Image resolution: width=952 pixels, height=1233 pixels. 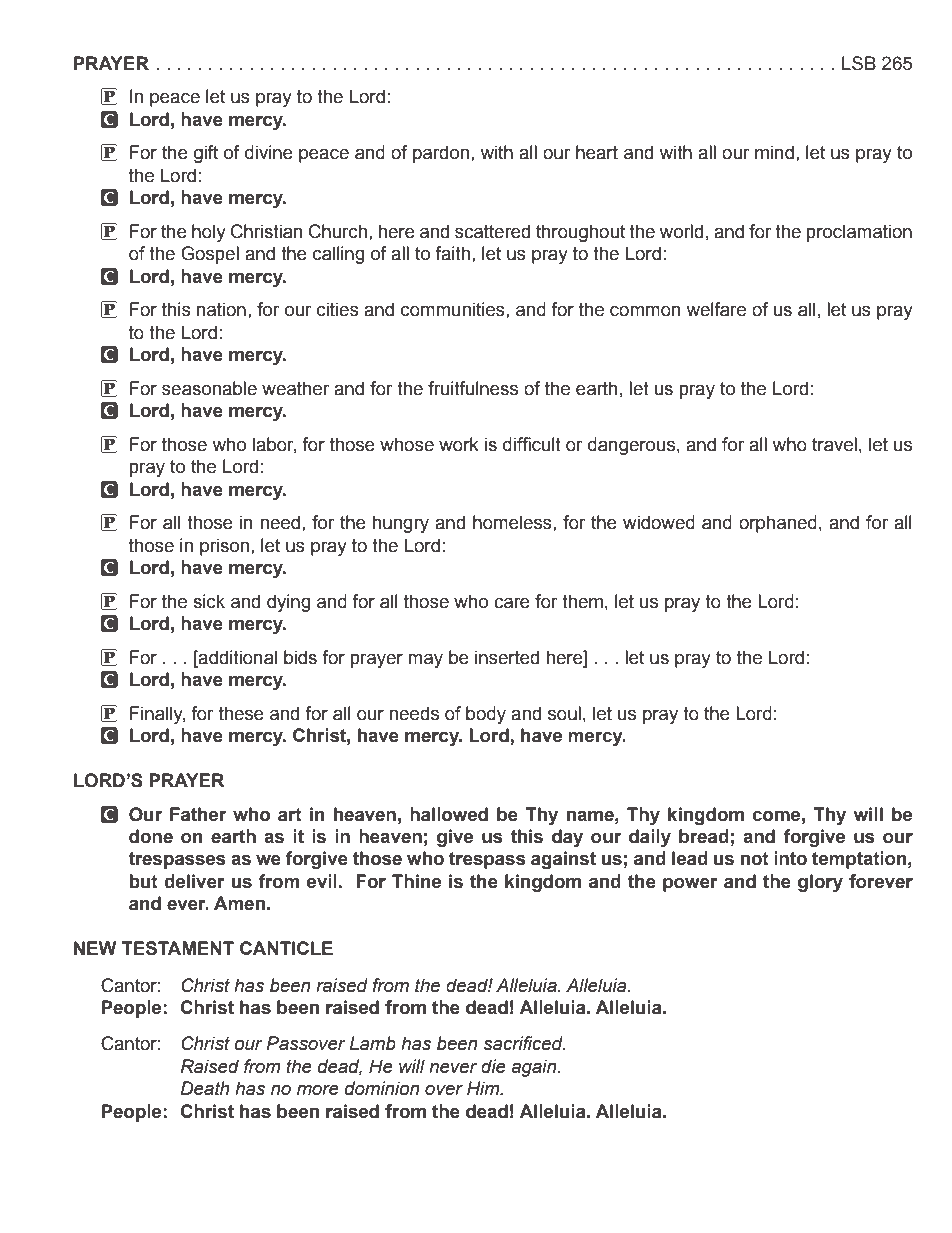 I want to click on orphaned, so click(x=778, y=524).
